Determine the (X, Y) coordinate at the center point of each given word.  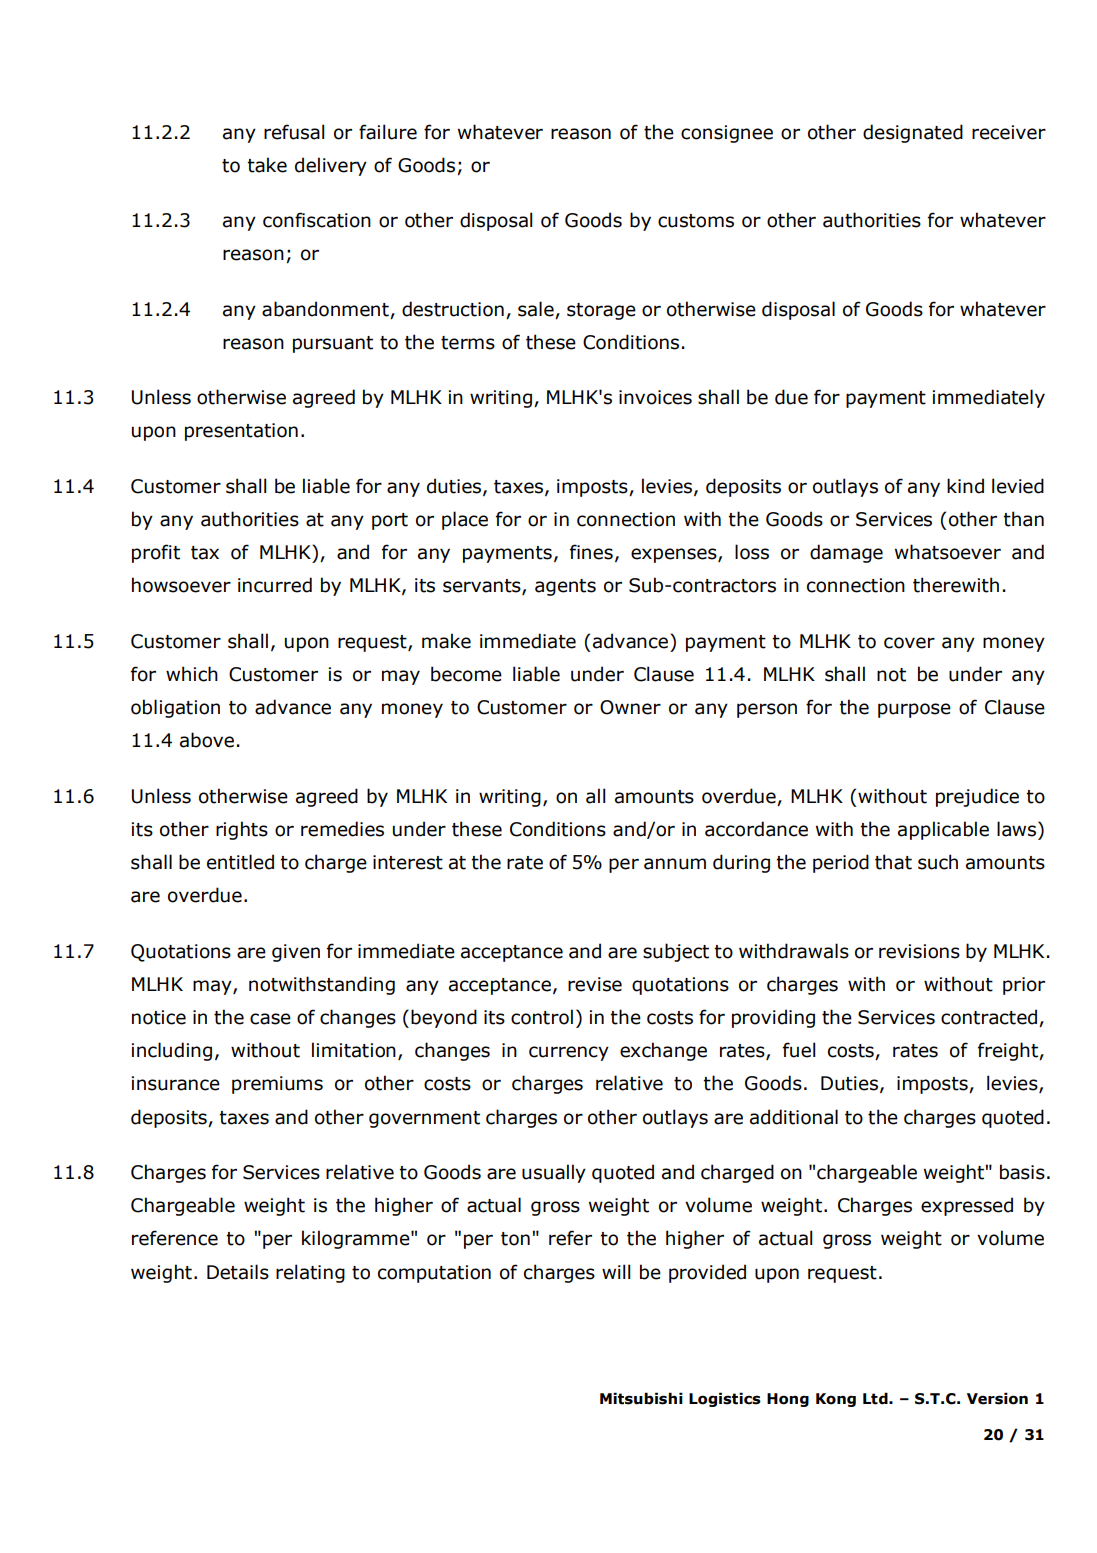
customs (696, 221)
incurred (275, 585)
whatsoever (948, 552)
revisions (919, 951)
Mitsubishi (641, 1398)
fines (591, 552)
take (267, 165)
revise (595, 984)
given (296, 953)
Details (238, 1272)
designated (913, 133)
